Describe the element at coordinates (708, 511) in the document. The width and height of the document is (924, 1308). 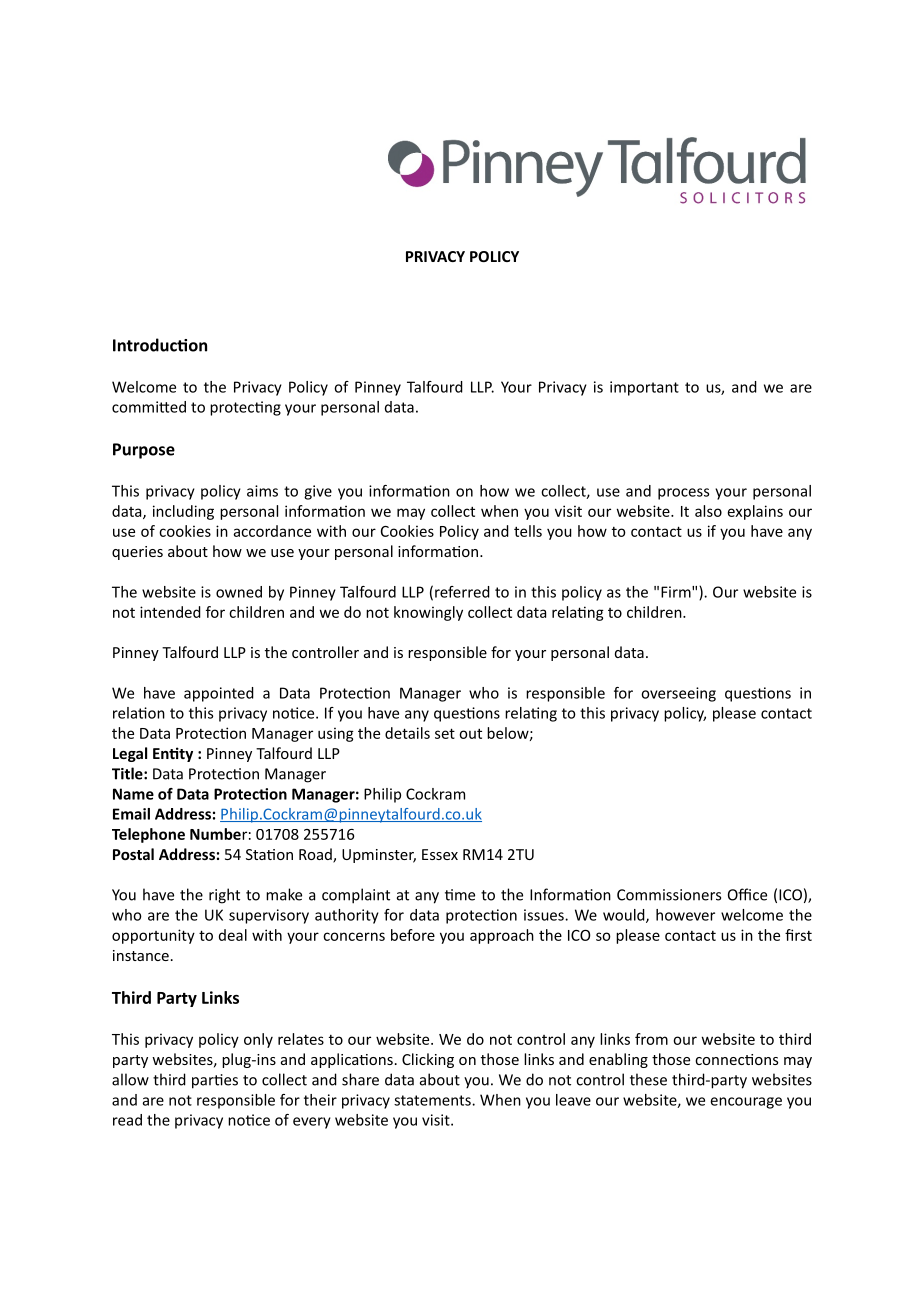
I see `also` at that location.
